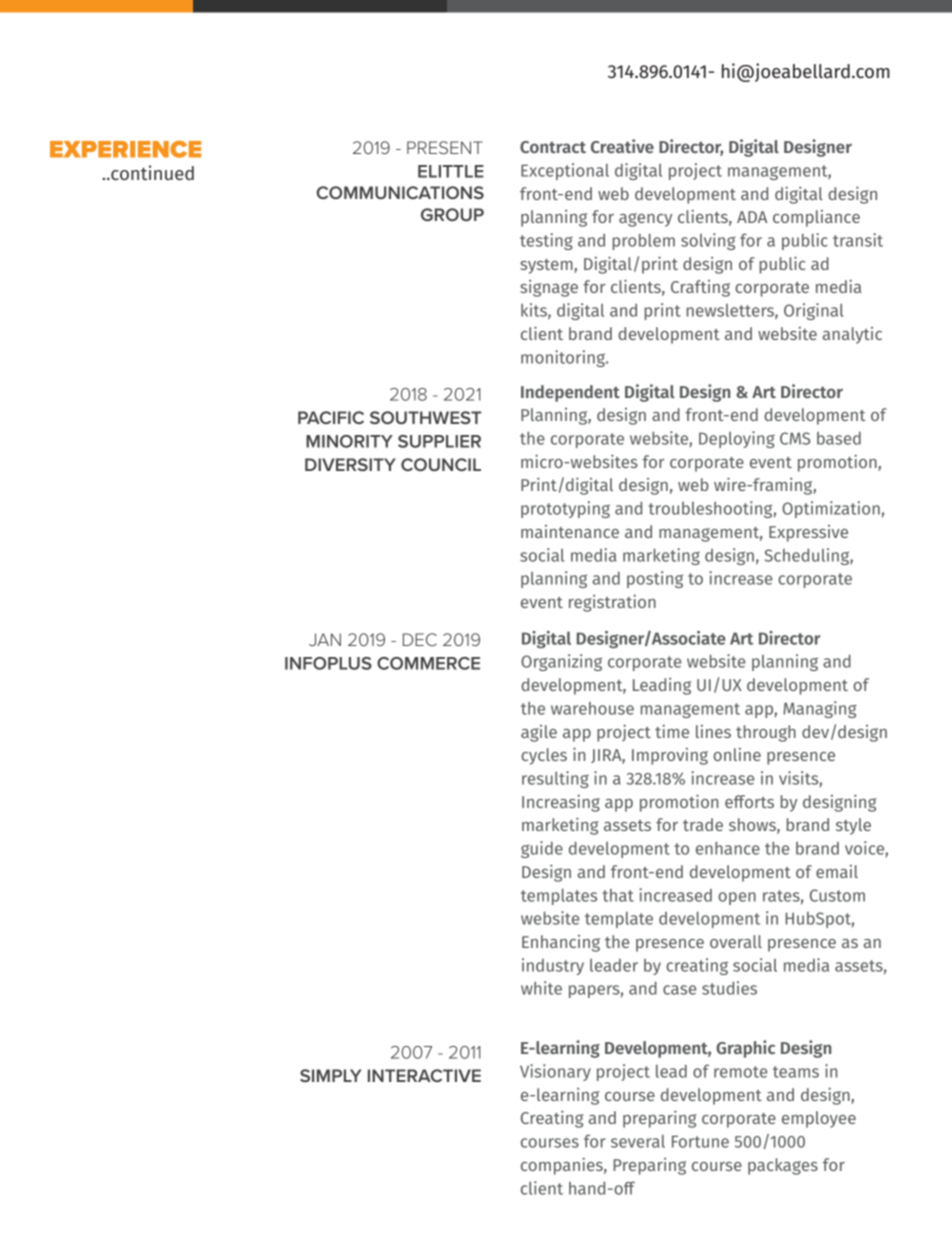  What do you see at coordinates (445, 147) in the image?
I see `PRESENT` at bounding box center [445, 147].
